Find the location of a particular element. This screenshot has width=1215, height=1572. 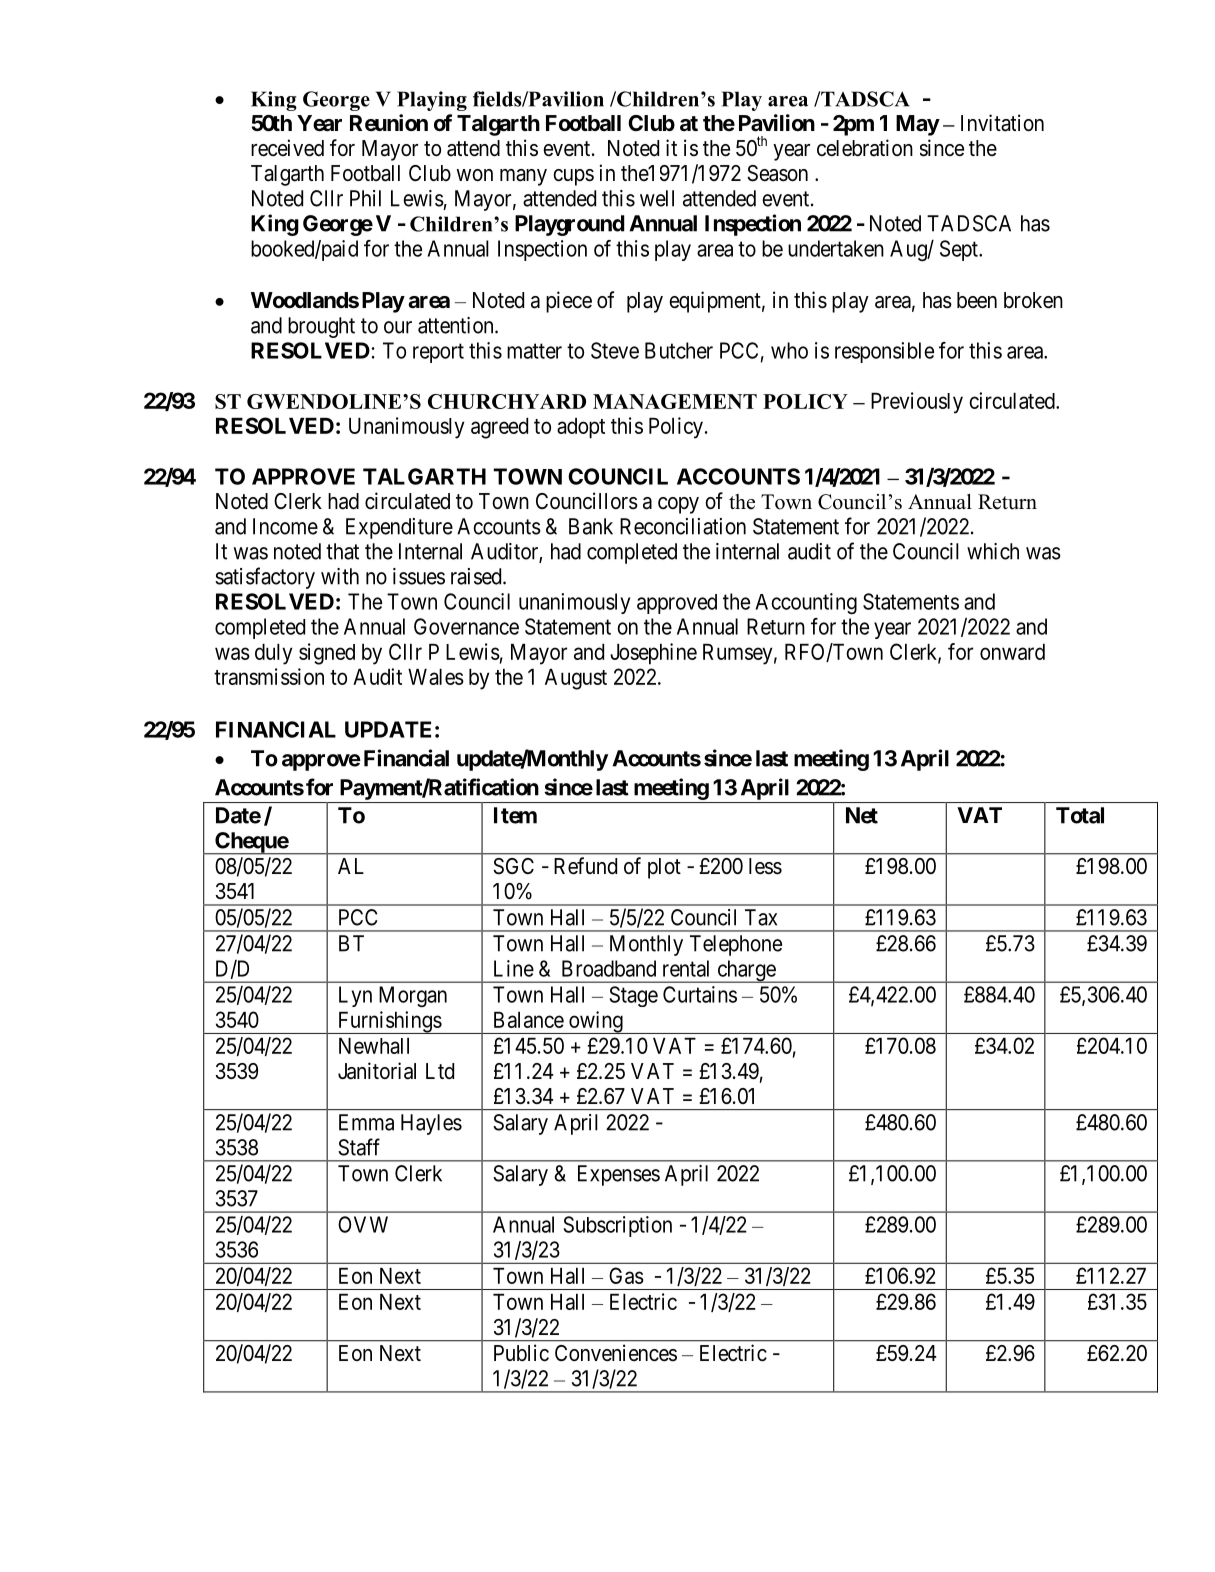

well is located at coordinates (657, 198).
